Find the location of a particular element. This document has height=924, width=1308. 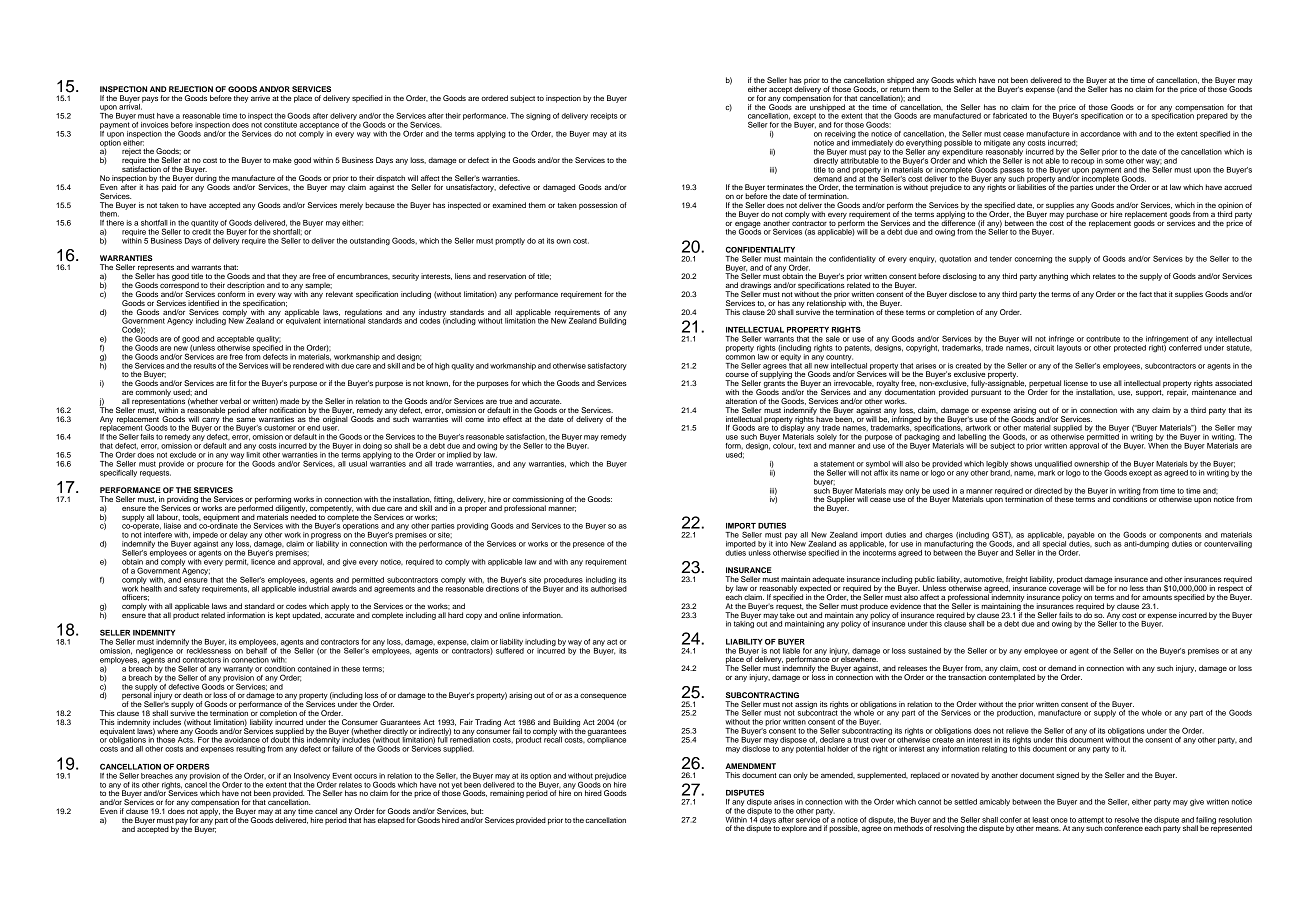

receipts is located at coordinates (604, 116).
